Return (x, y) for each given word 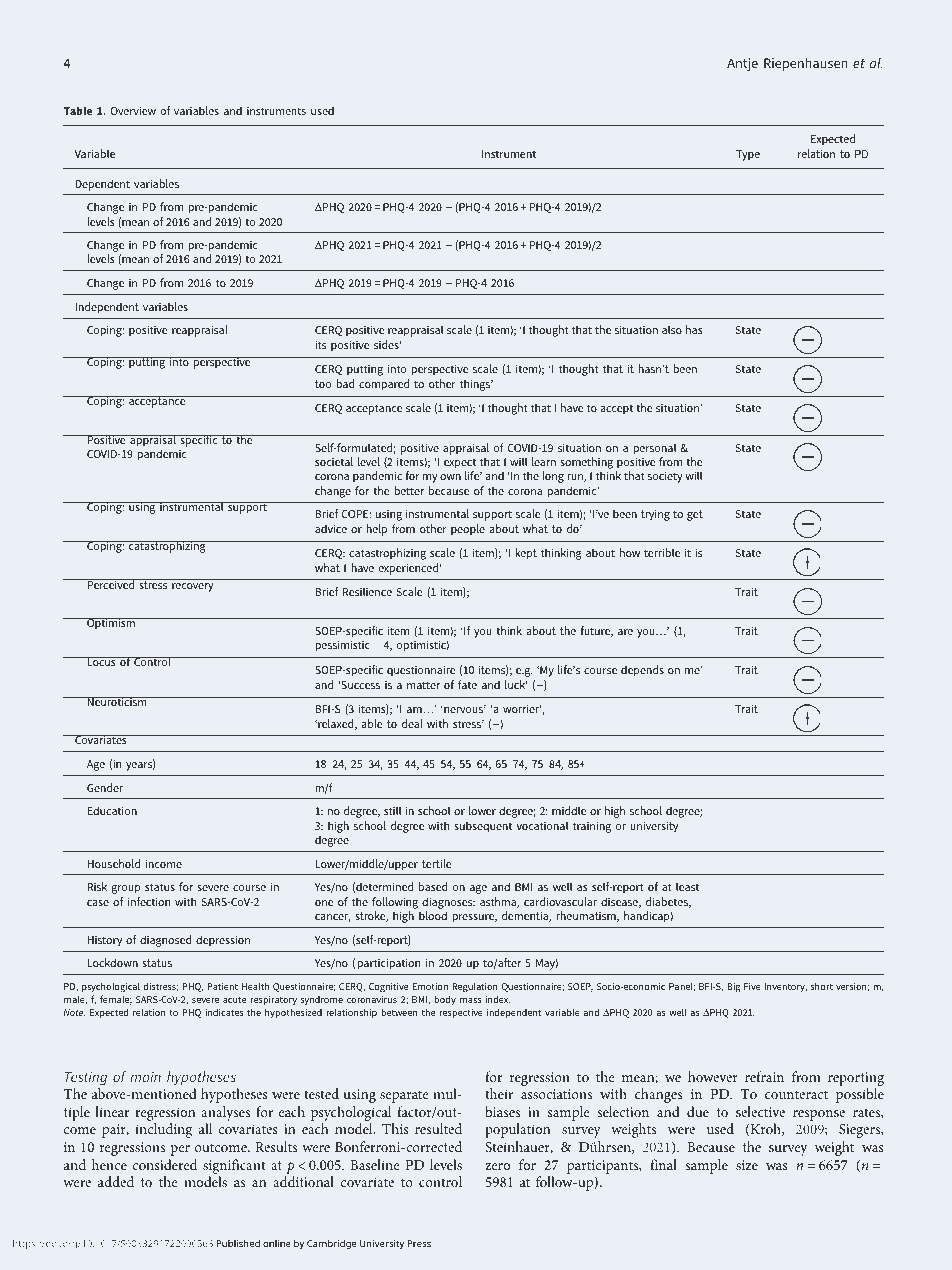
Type (748, 155)
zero (497, 1166)
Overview (133, 111)
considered (164, 1164)
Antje (742, 64)
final (663, 1164)
